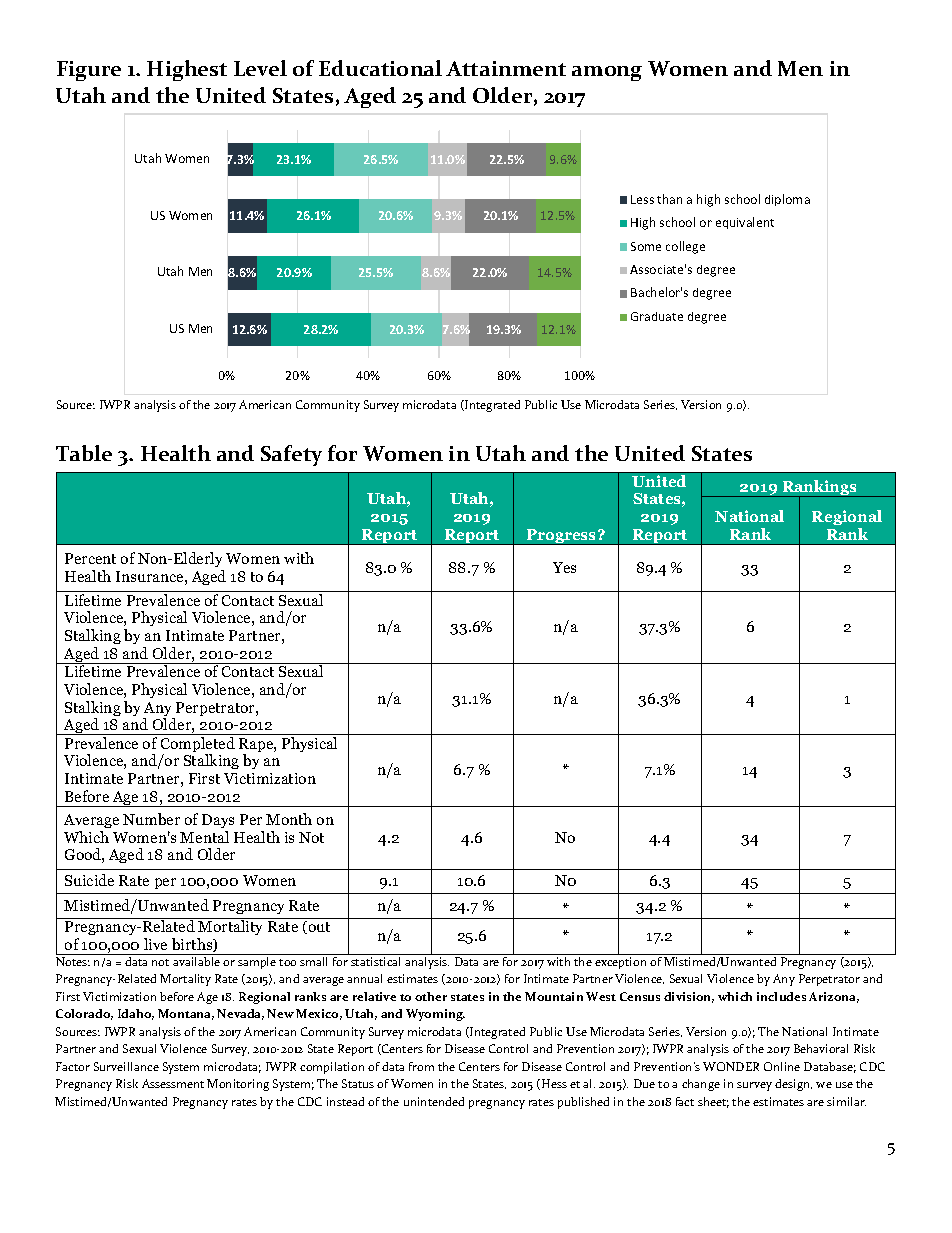  I want to click on Number, so click(151, 819).
